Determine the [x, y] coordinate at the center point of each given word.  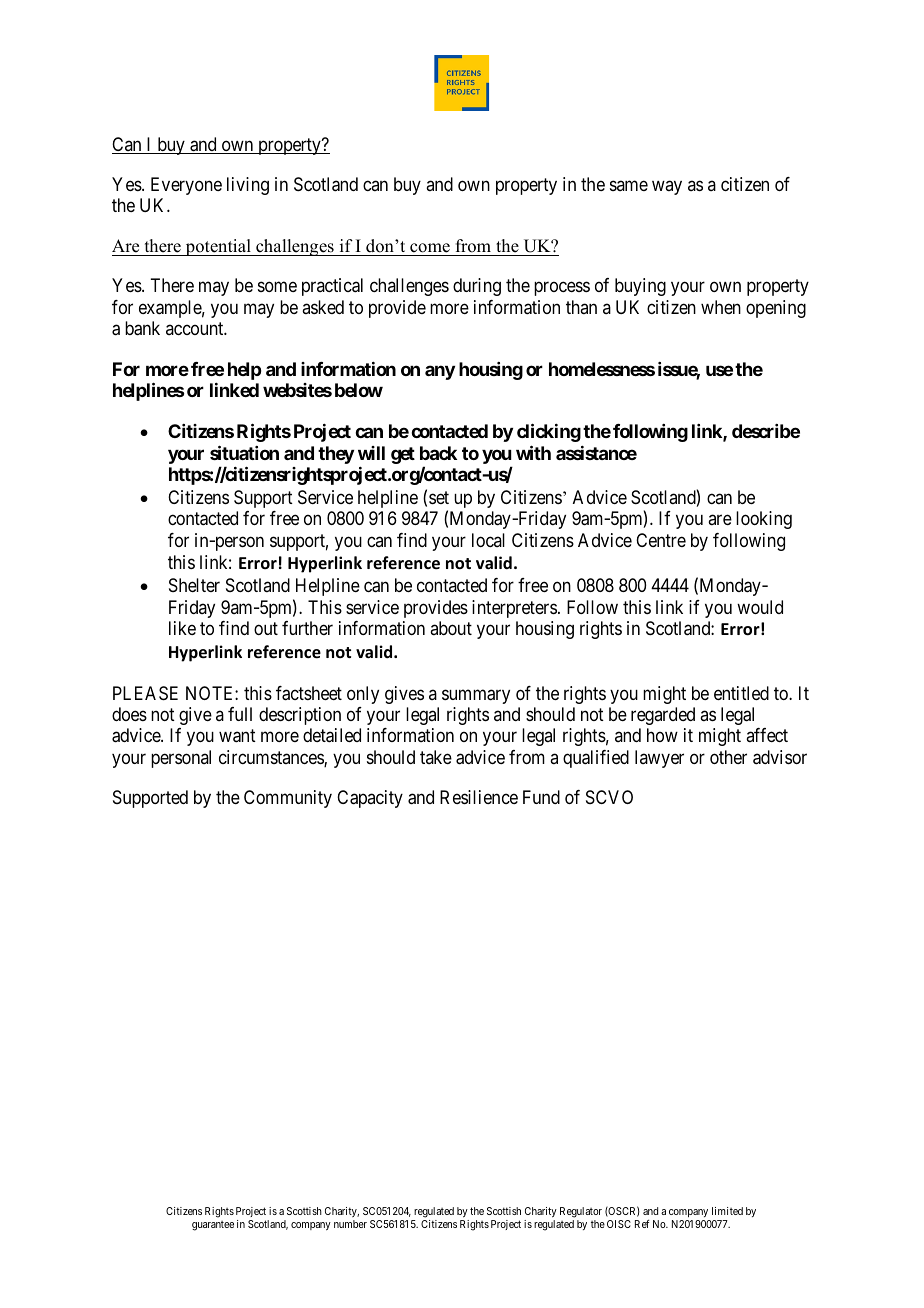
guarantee [213, 1226]
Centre [661, 540]
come [430, 249]
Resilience [479, 797]
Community [288, 799]
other [728, 757]
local [488, 540]
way [667, 187]
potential [218, 247]
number [350, 1224]
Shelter [194, 585]
